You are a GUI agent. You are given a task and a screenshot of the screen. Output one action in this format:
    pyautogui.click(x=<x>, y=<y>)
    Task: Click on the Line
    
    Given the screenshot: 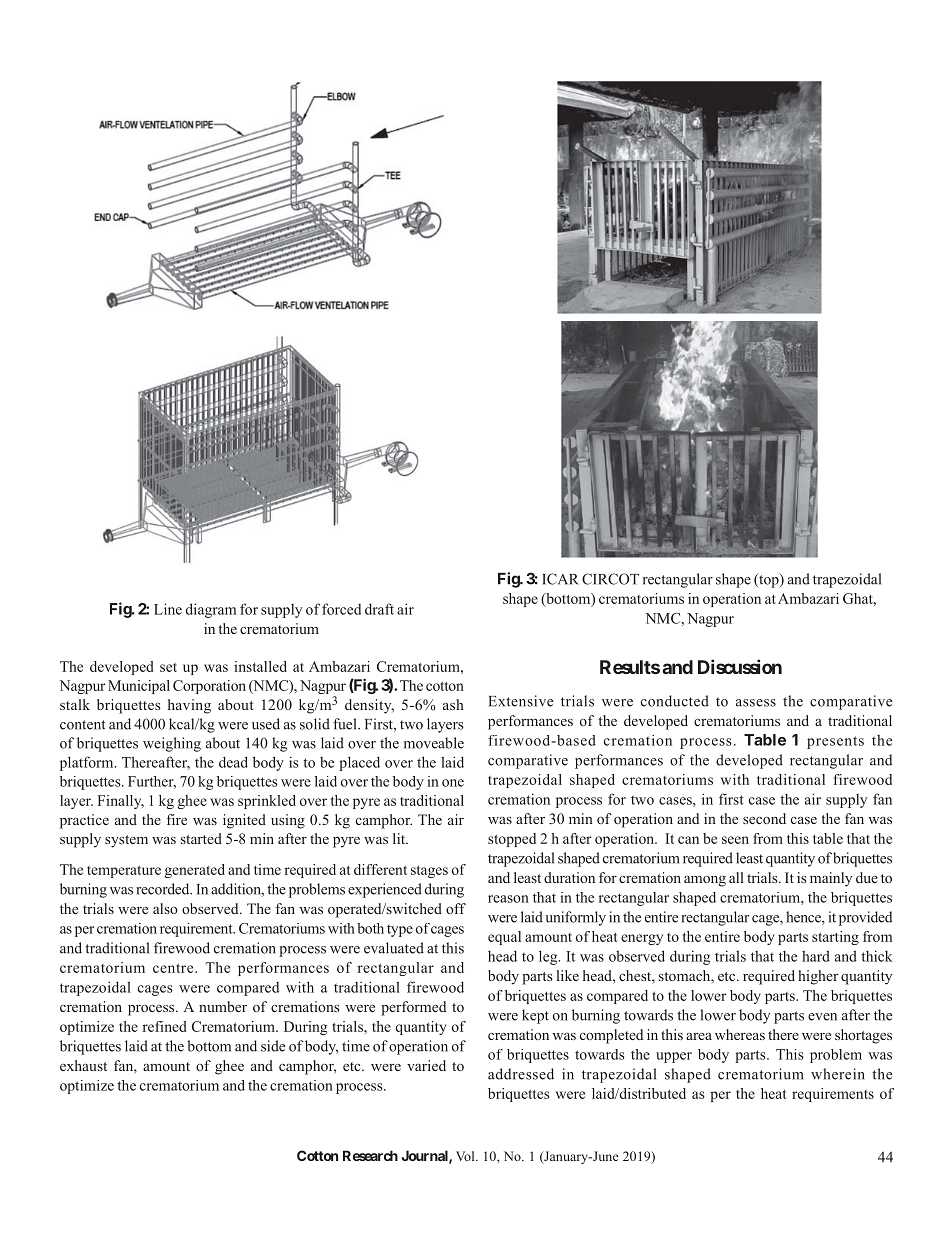 What is the action you would take?
    pyautogui.click(x=168, y=609)
